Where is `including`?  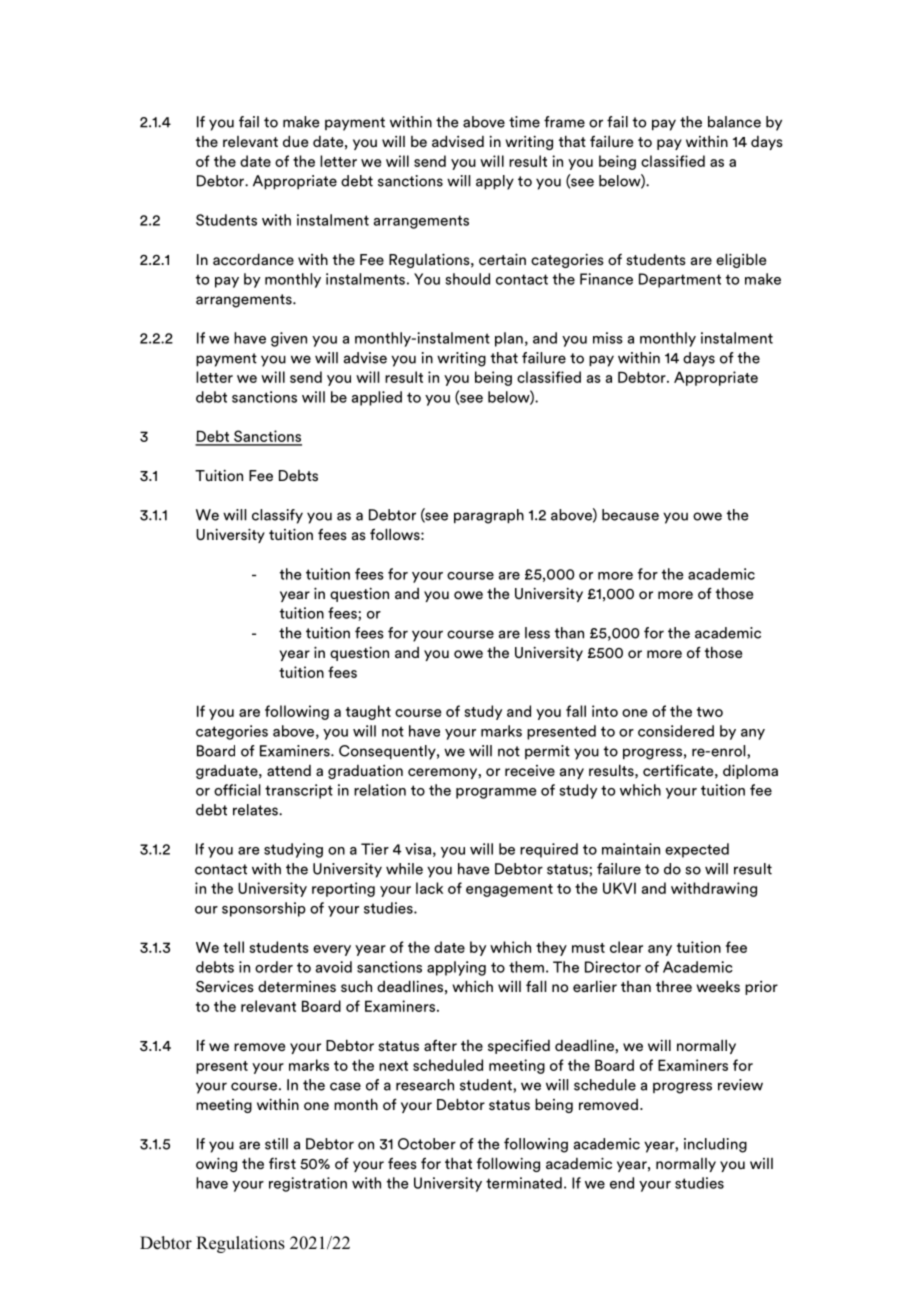
including is located at coordinates (715, 1145).
